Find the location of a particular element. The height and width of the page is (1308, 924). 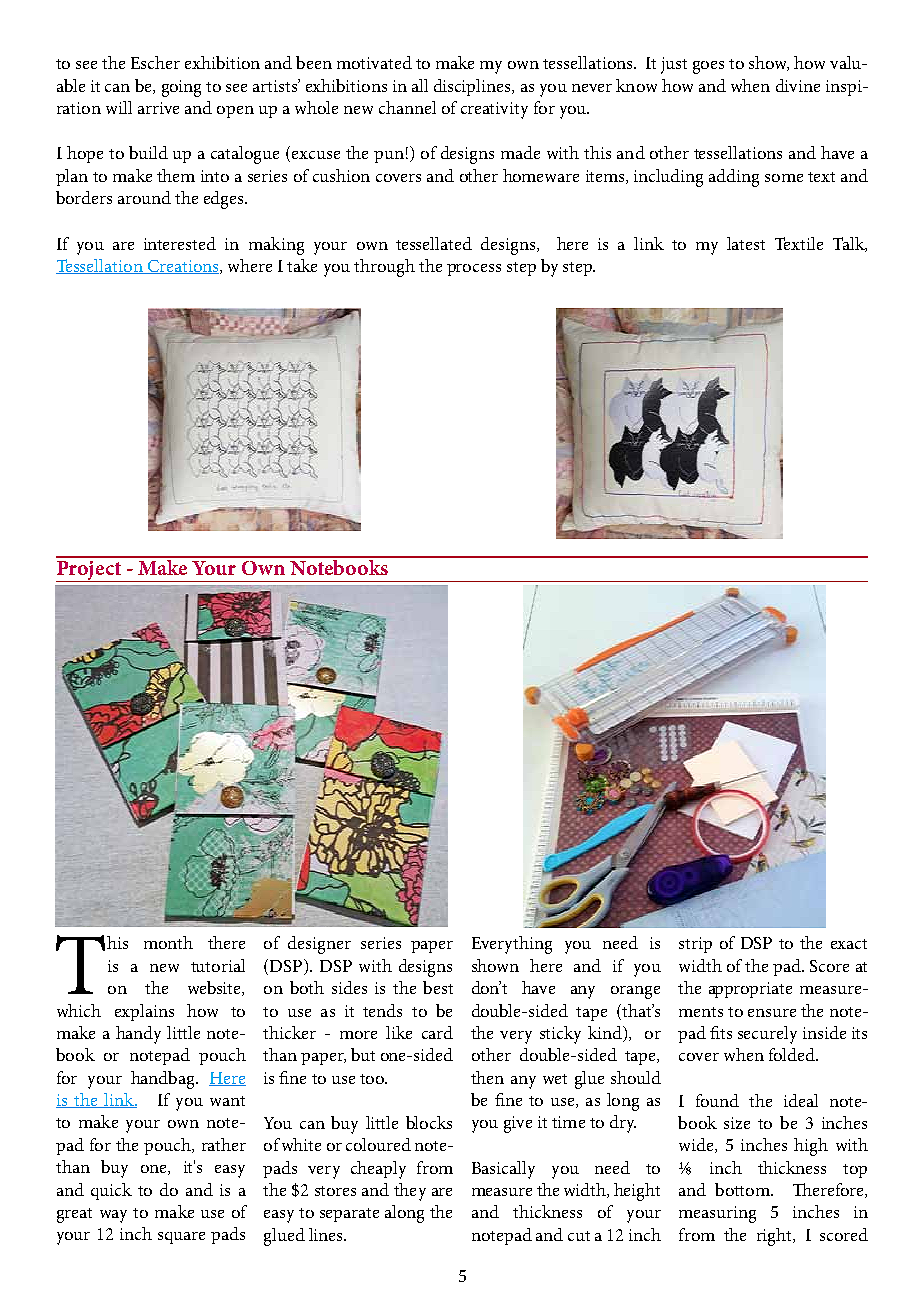

designer is located at coordinates (319, 945).
